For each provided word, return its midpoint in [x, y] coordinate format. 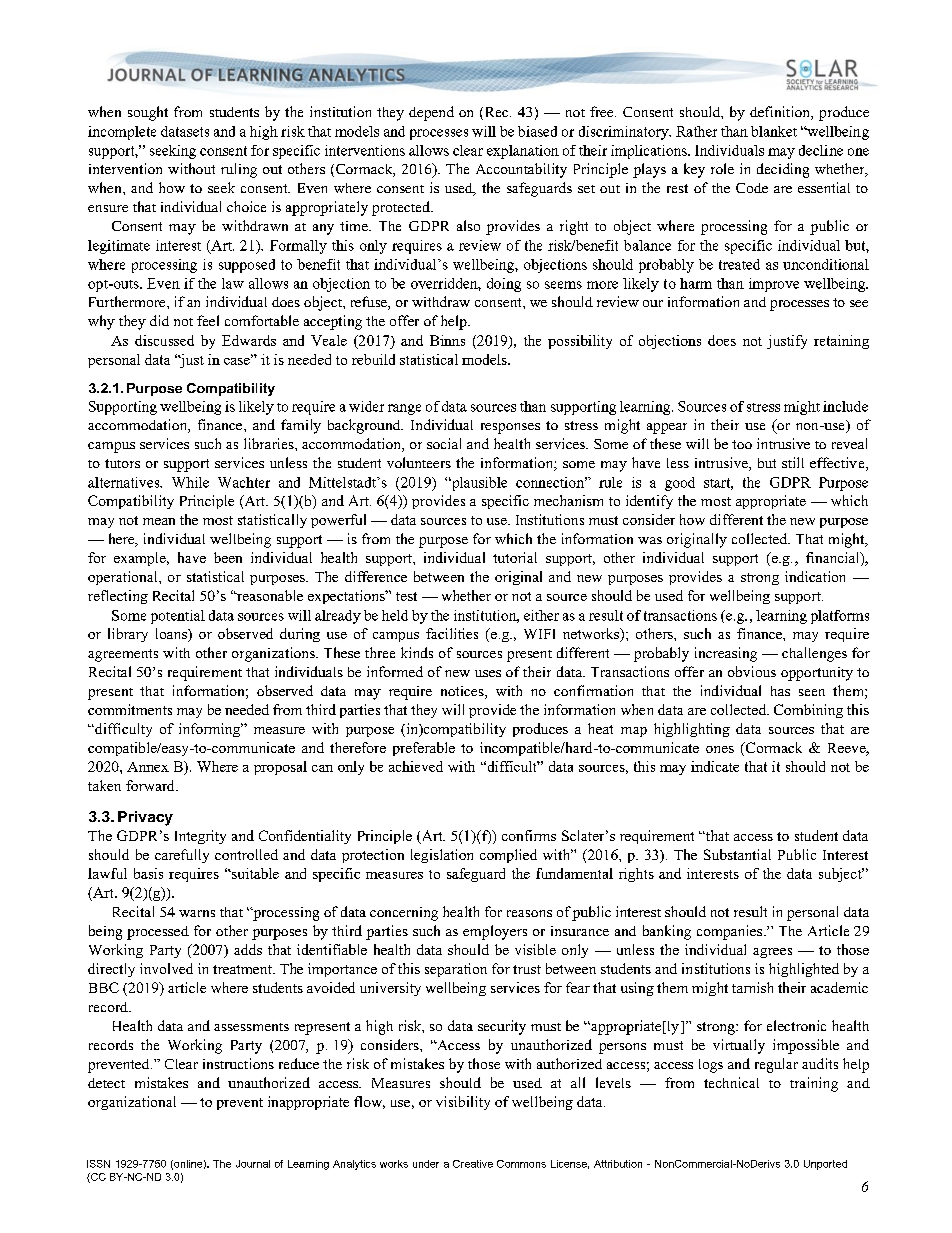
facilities [452, 633]
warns [197, 913]
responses [510, 428]
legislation [442, 856]
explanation [523, 152]
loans [172, 635]
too [742, 444]
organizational [132, 1103]
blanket [774, 131]
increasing [726, 654]
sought [148, 113]
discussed [164, 340]
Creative [473, 1164]
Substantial [737, 854]
